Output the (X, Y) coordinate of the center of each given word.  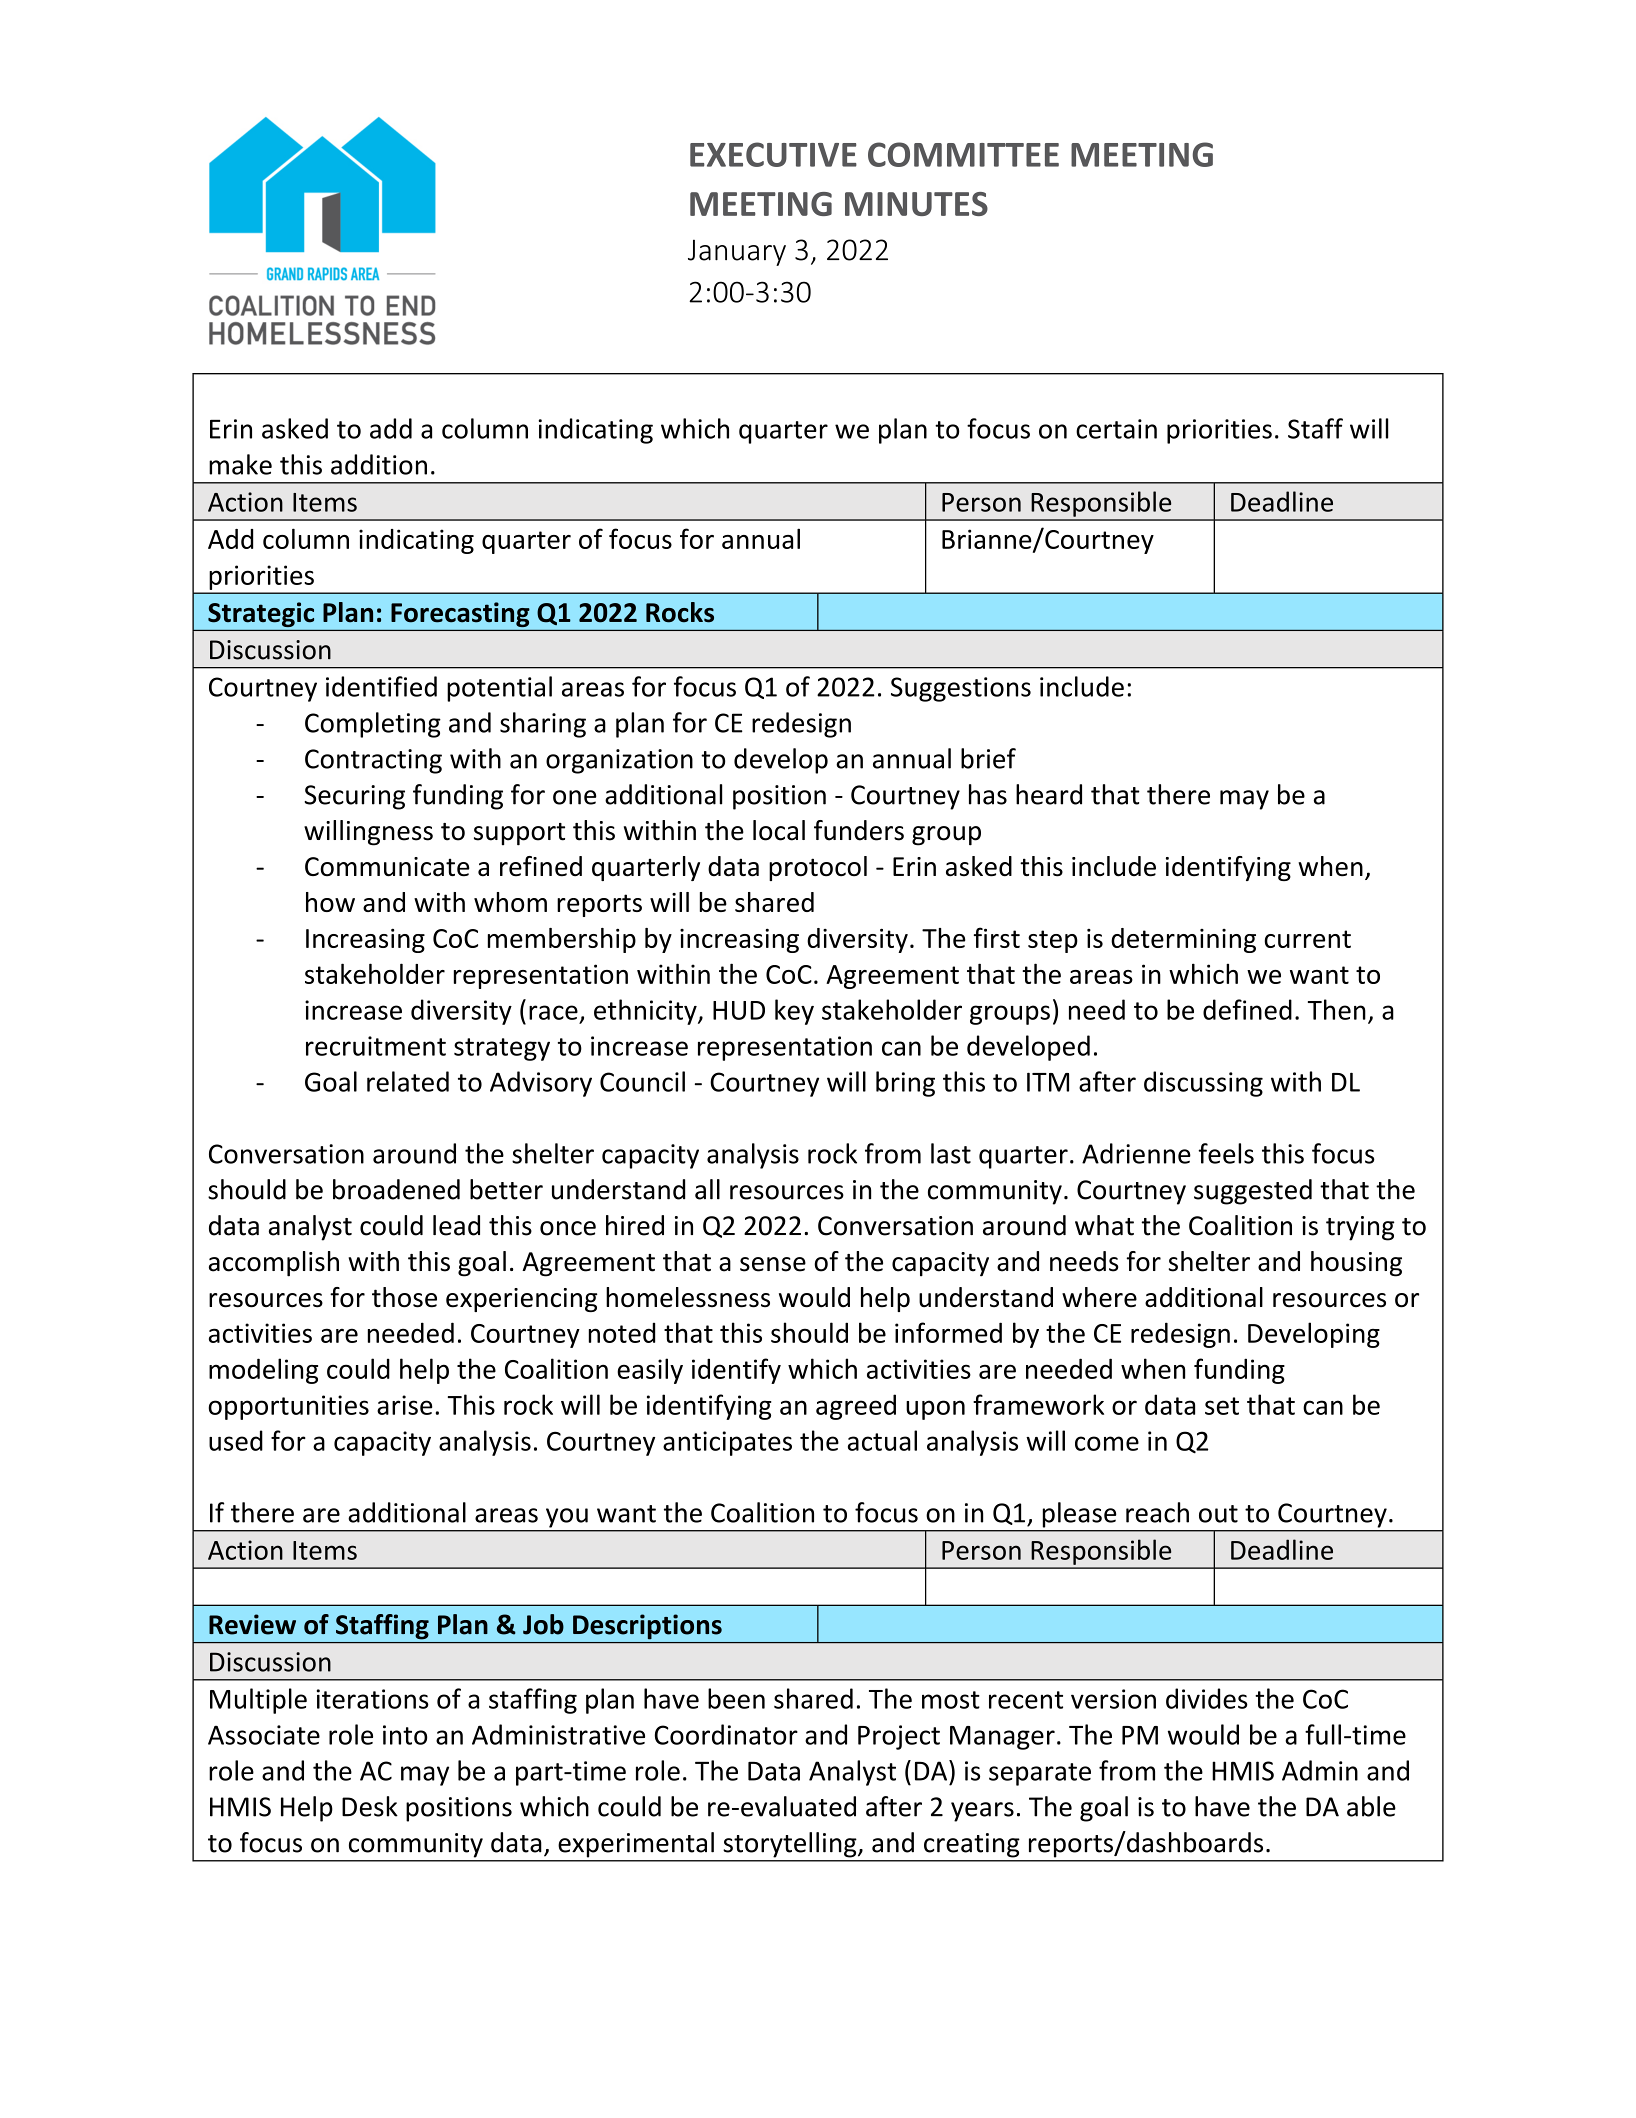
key (794, 1012)
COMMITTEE (963, 154)
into (405, 1735)
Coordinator (726, 1734)
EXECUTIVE (773, 154)
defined (1247, 1009)
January (737, 252)
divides (1207, 1698)
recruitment (376, 1046)
